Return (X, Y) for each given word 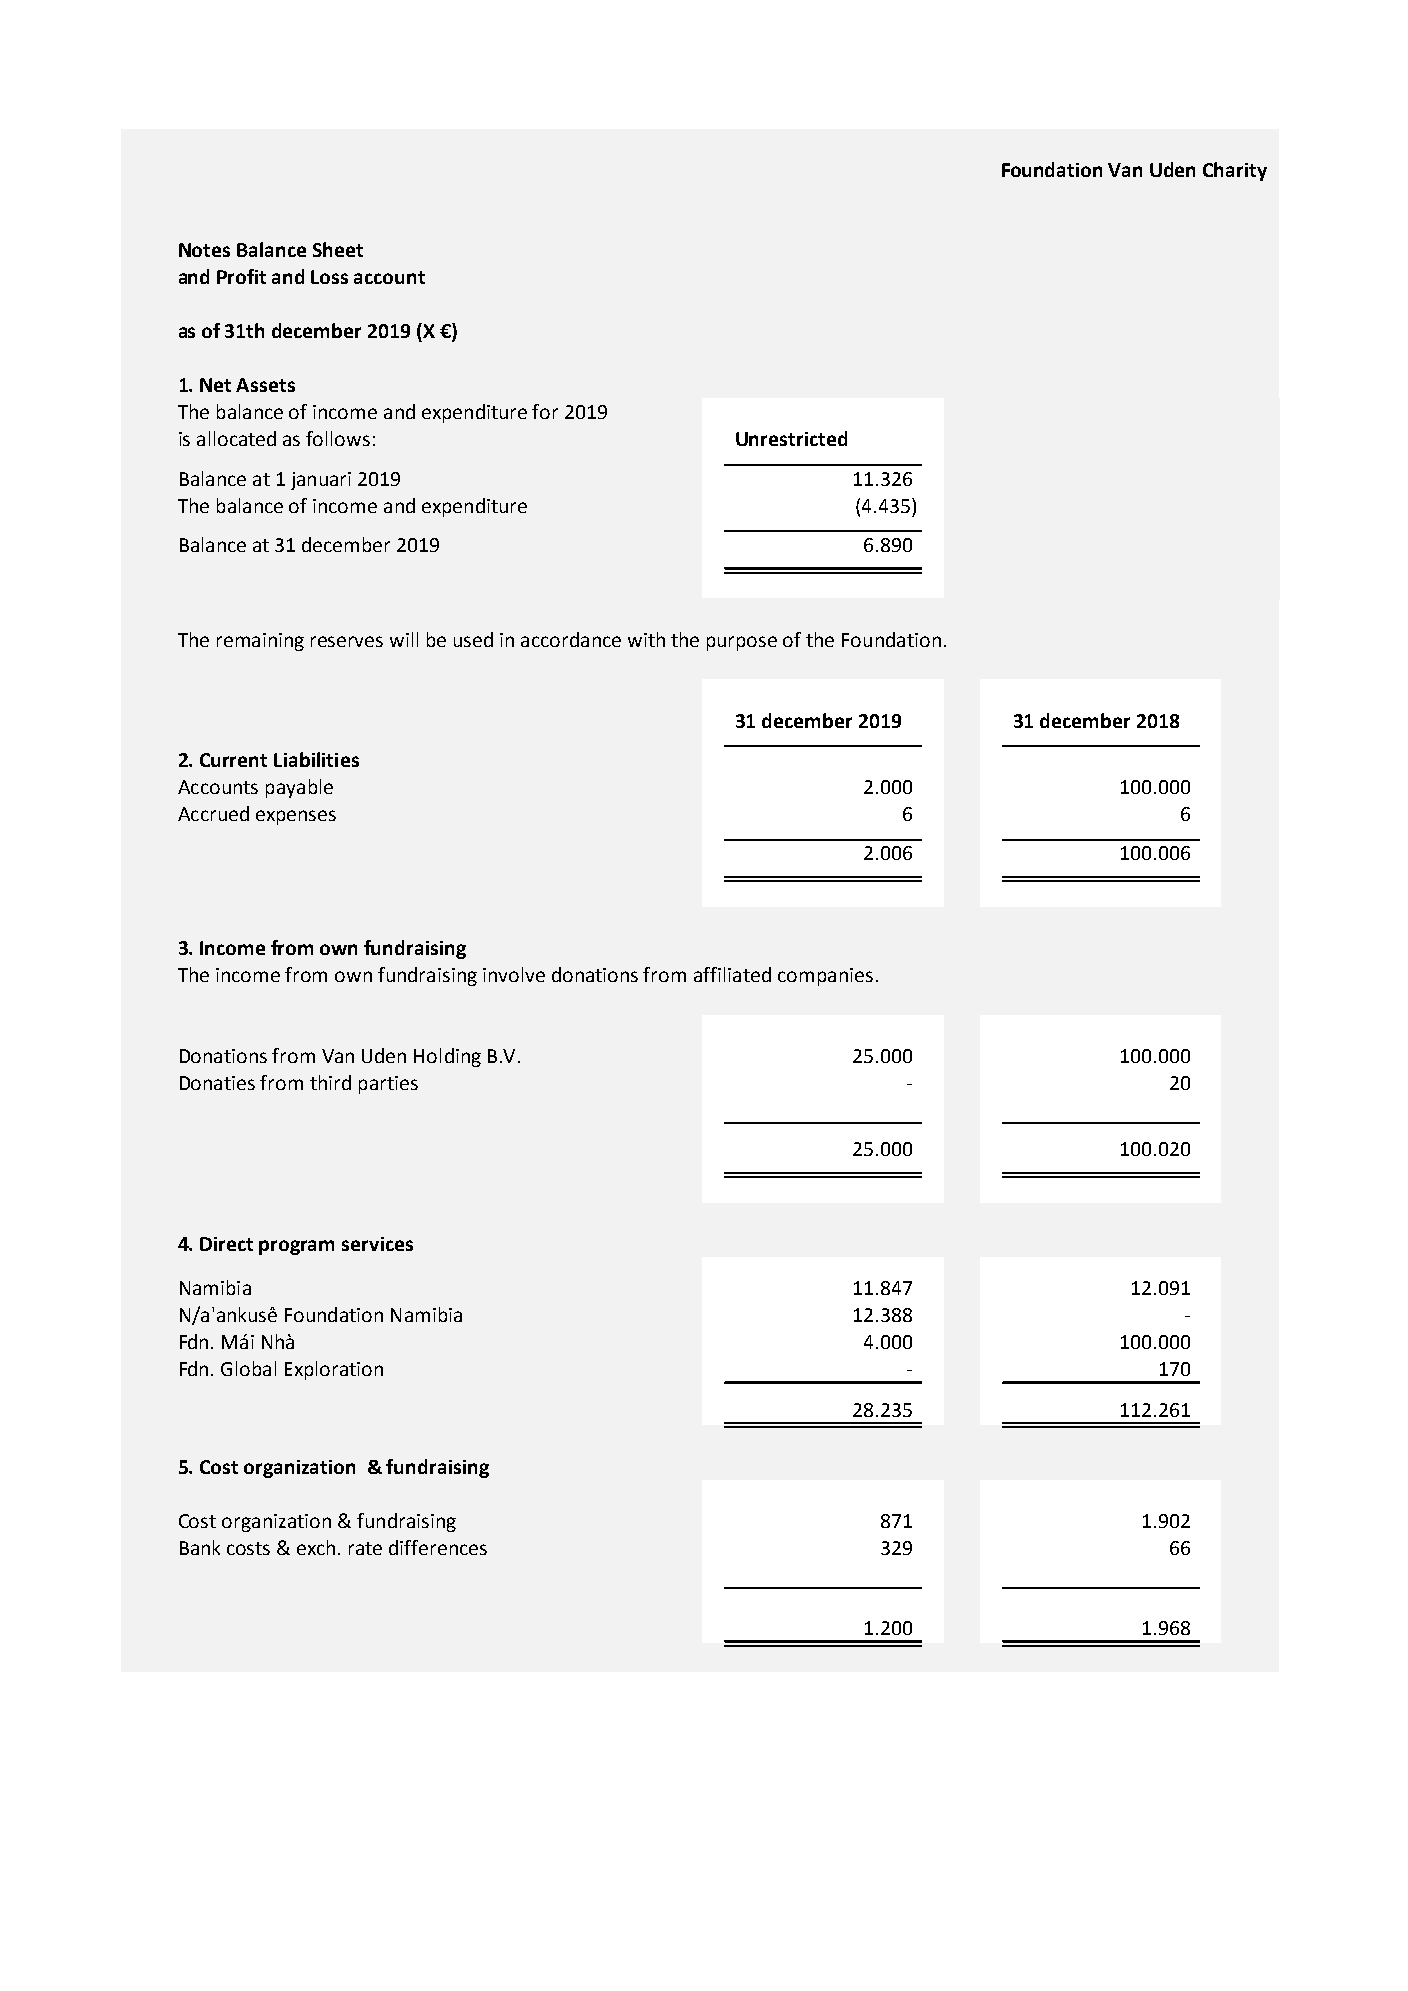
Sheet (338, 249)
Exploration (334, 1370)
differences (438, 1547)
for (545, 411)
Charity (1235, 171)
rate (365, 1548)
